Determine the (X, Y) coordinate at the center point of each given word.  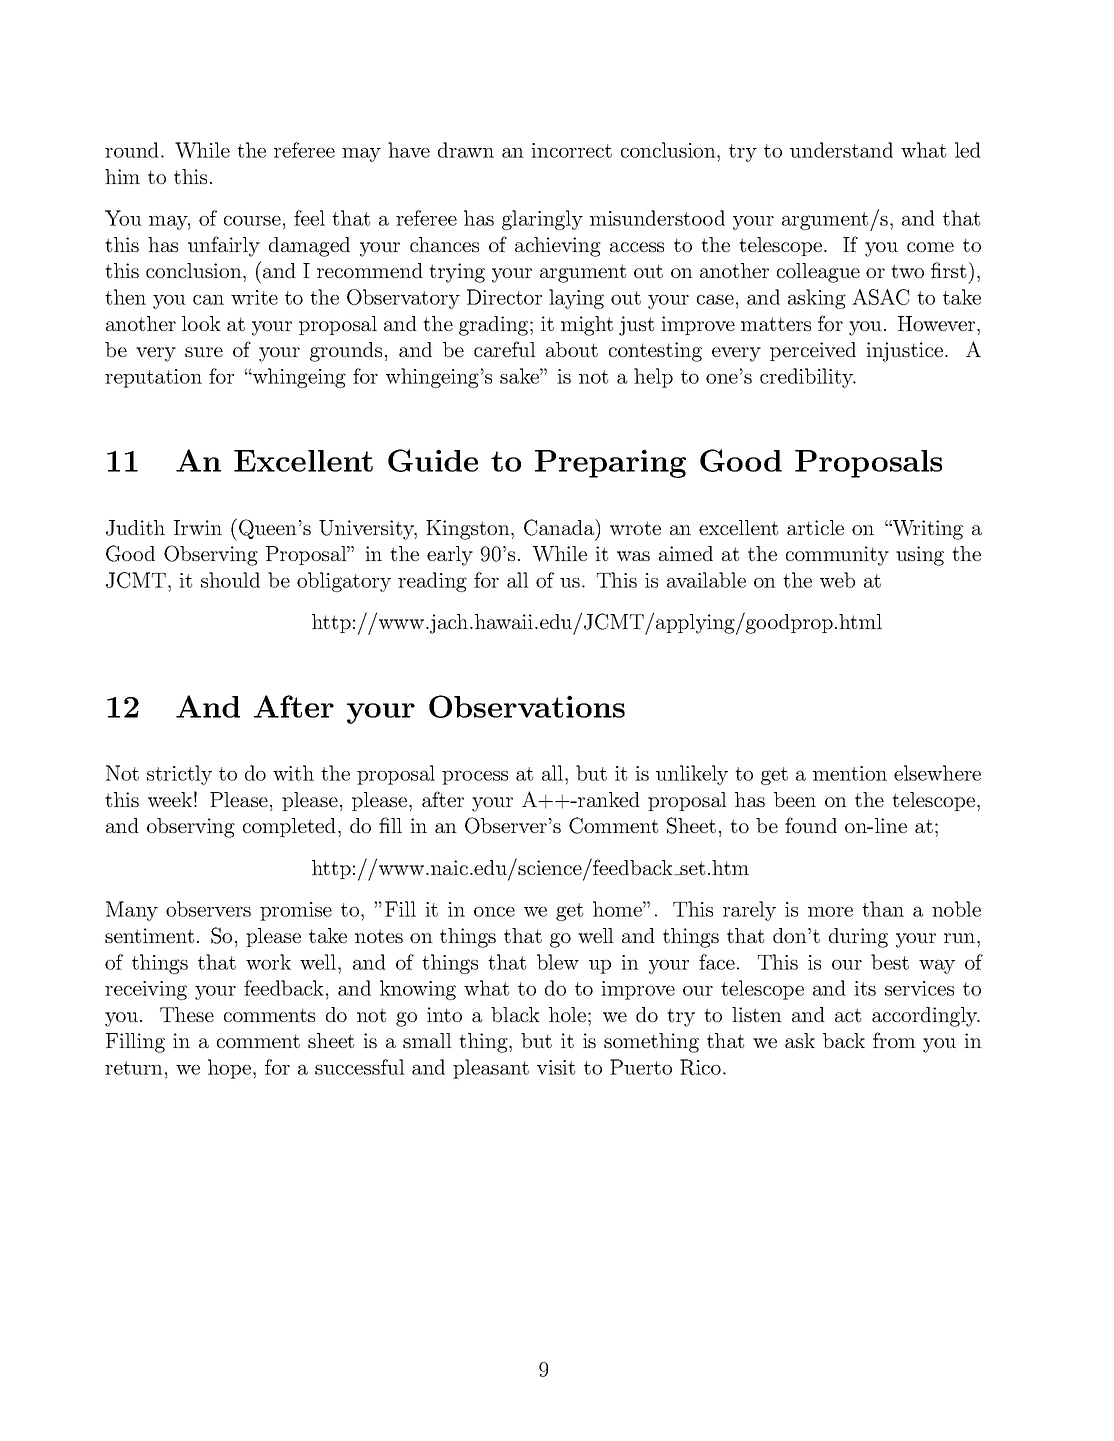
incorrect (571, 150)
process (475, 778)
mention (850, 773)
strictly (179, 775)
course (252, 221)
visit (556, 1067)
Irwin (198, 527)
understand (841, 150)
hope (231, 1069)
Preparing (610, 463)
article (815, 527)
